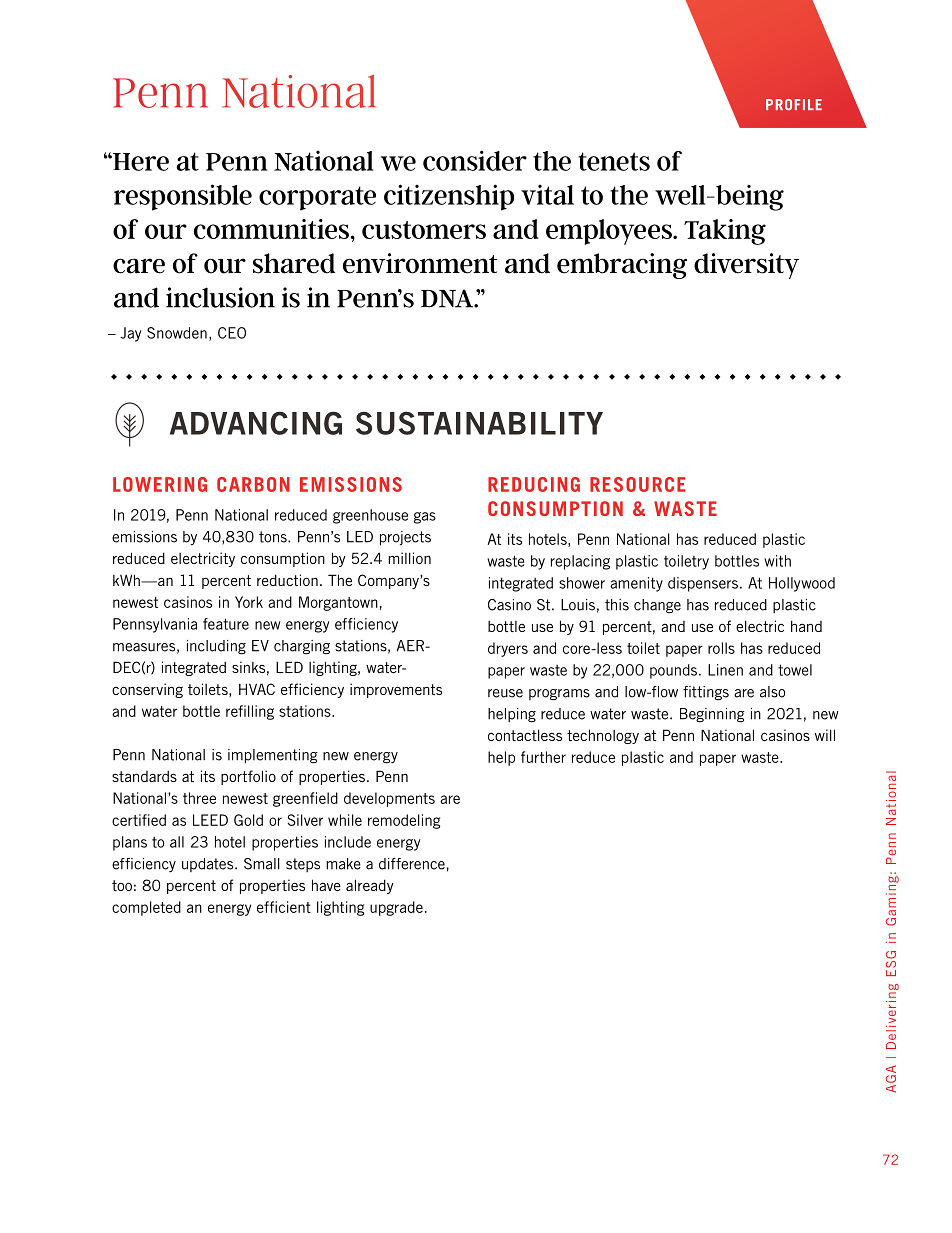  I want to click on inclusion, so click(220, 297).
